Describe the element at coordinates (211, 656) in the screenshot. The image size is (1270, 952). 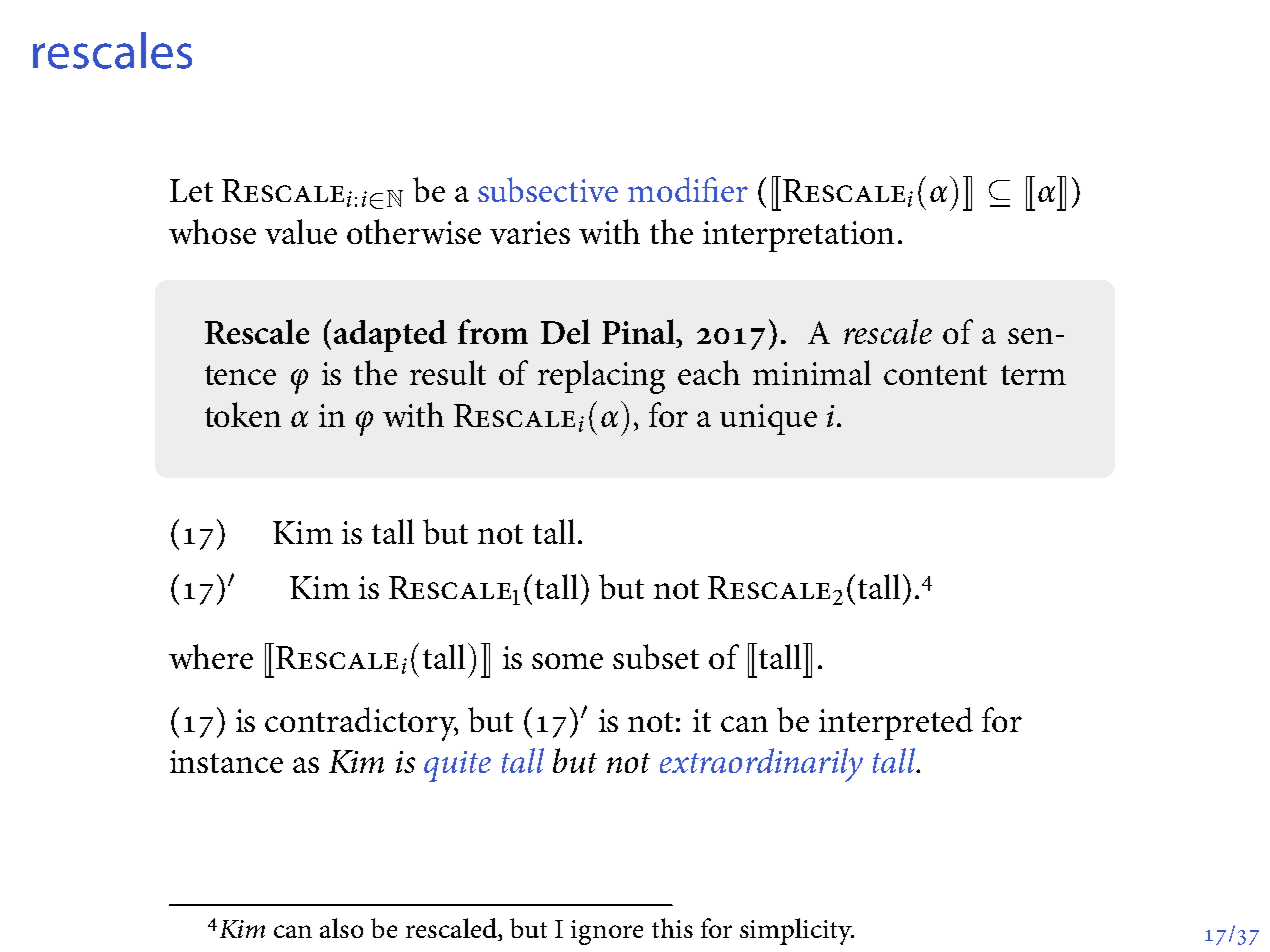
I see `where` at that location.
